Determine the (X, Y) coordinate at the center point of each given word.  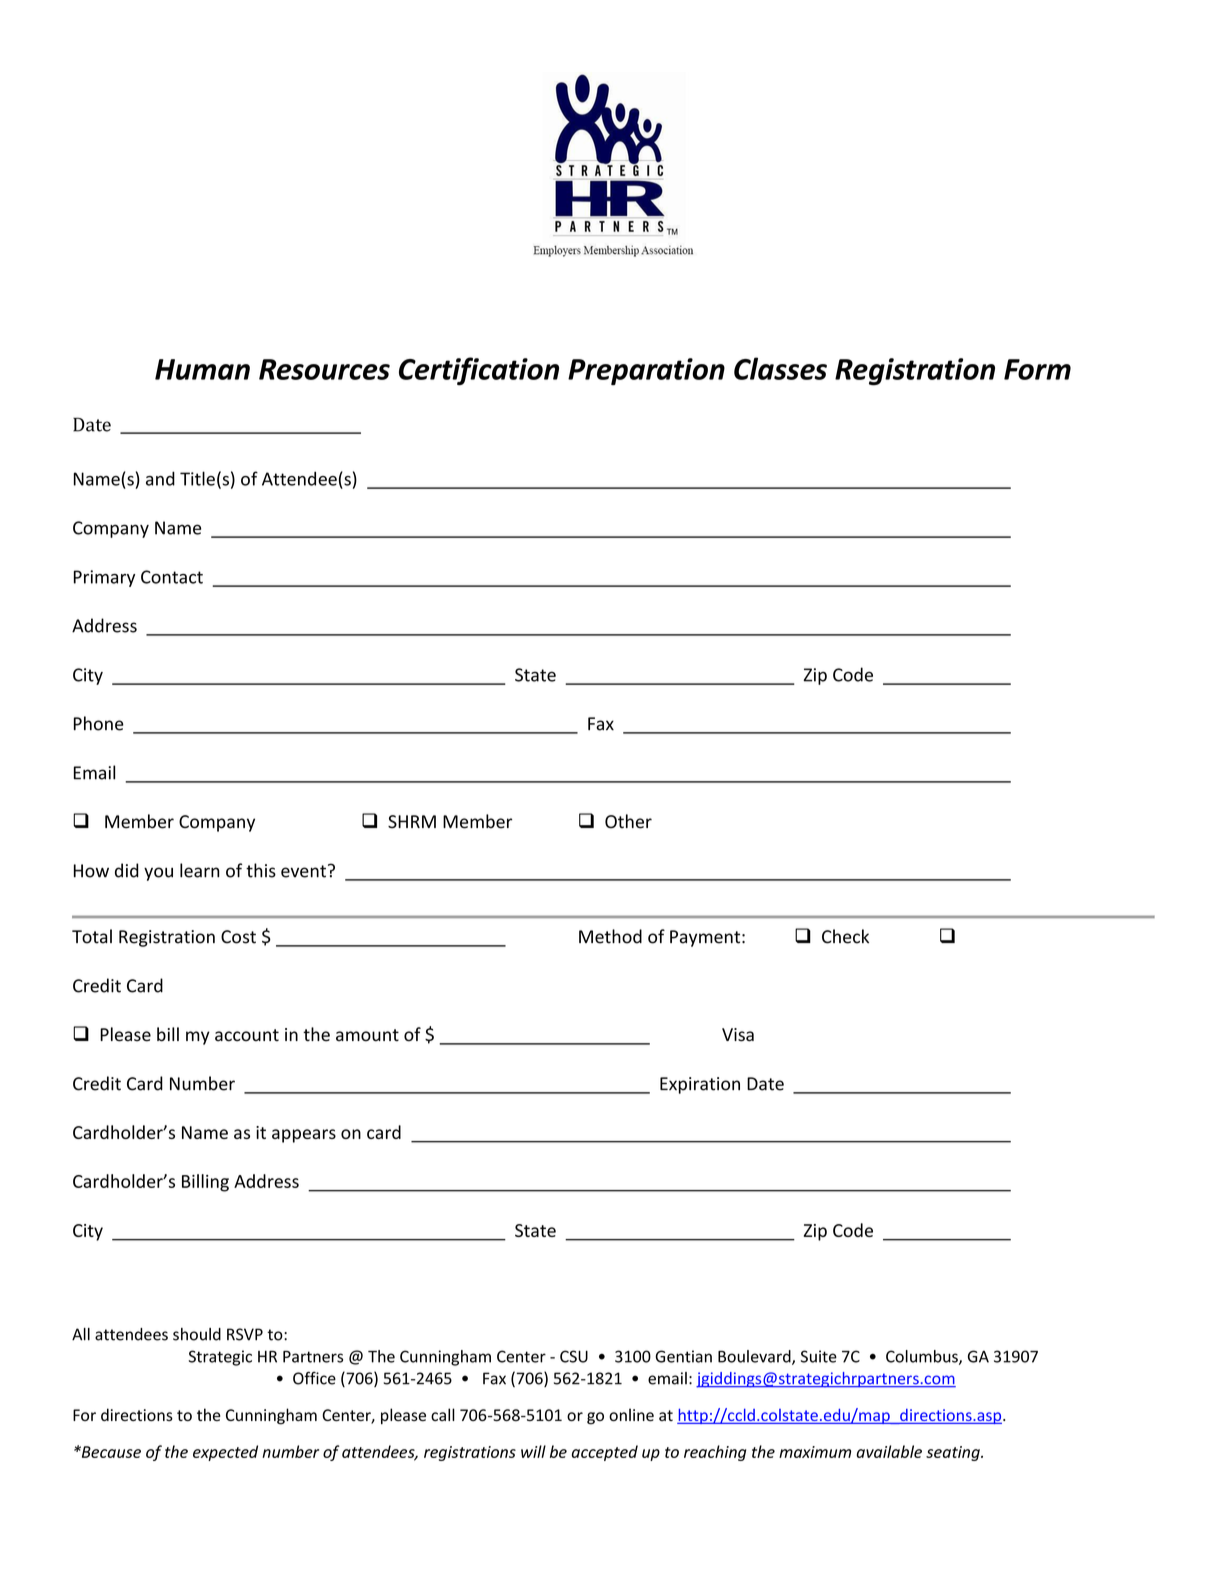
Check (845, 936)
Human (202, 369)
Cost (238, 937)
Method (610, 936)
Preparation (646, 371)
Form (1037, 369)
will (533, 1451)
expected (225, 1453)
